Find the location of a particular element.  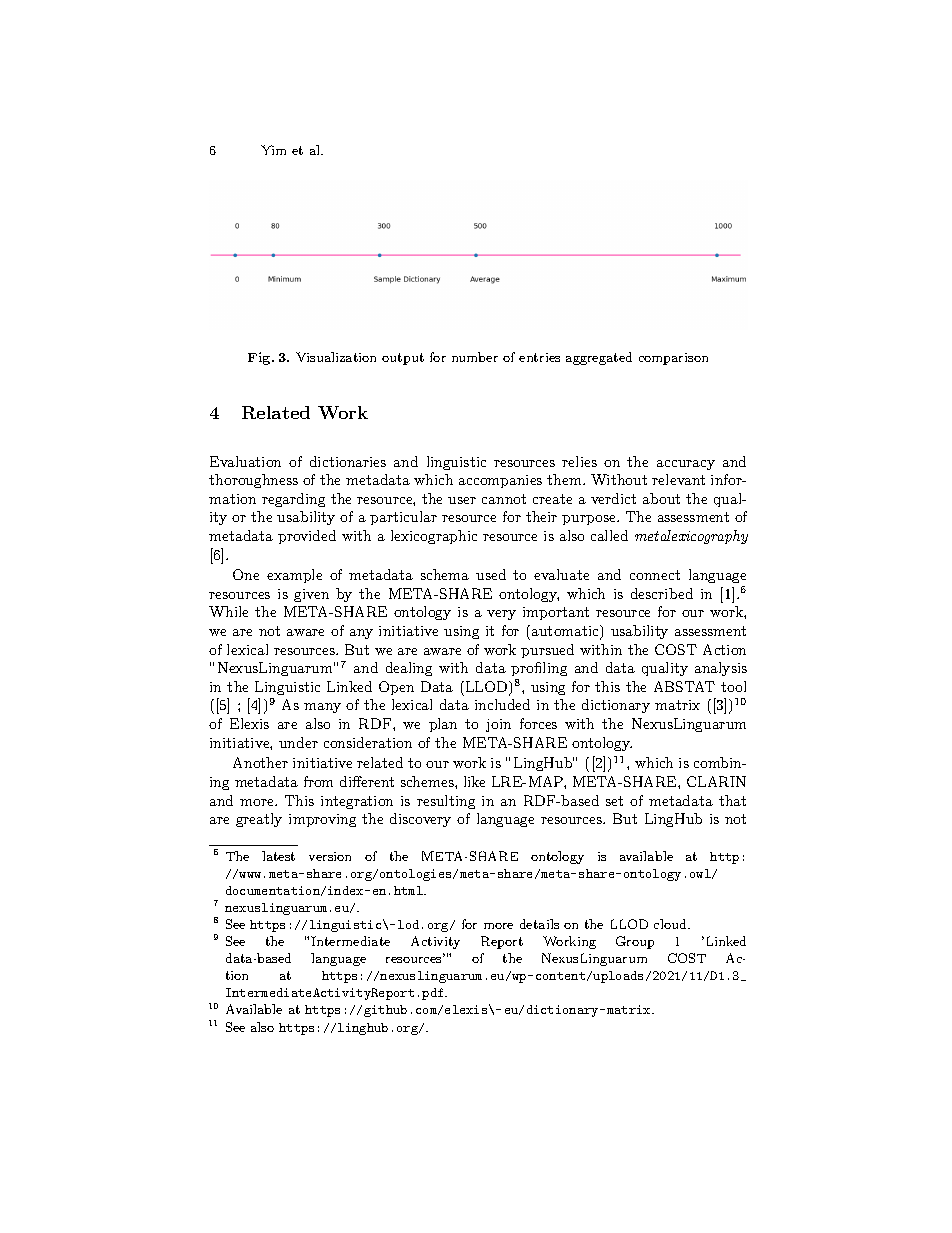

Yim is located at coordinates (273, 150).
